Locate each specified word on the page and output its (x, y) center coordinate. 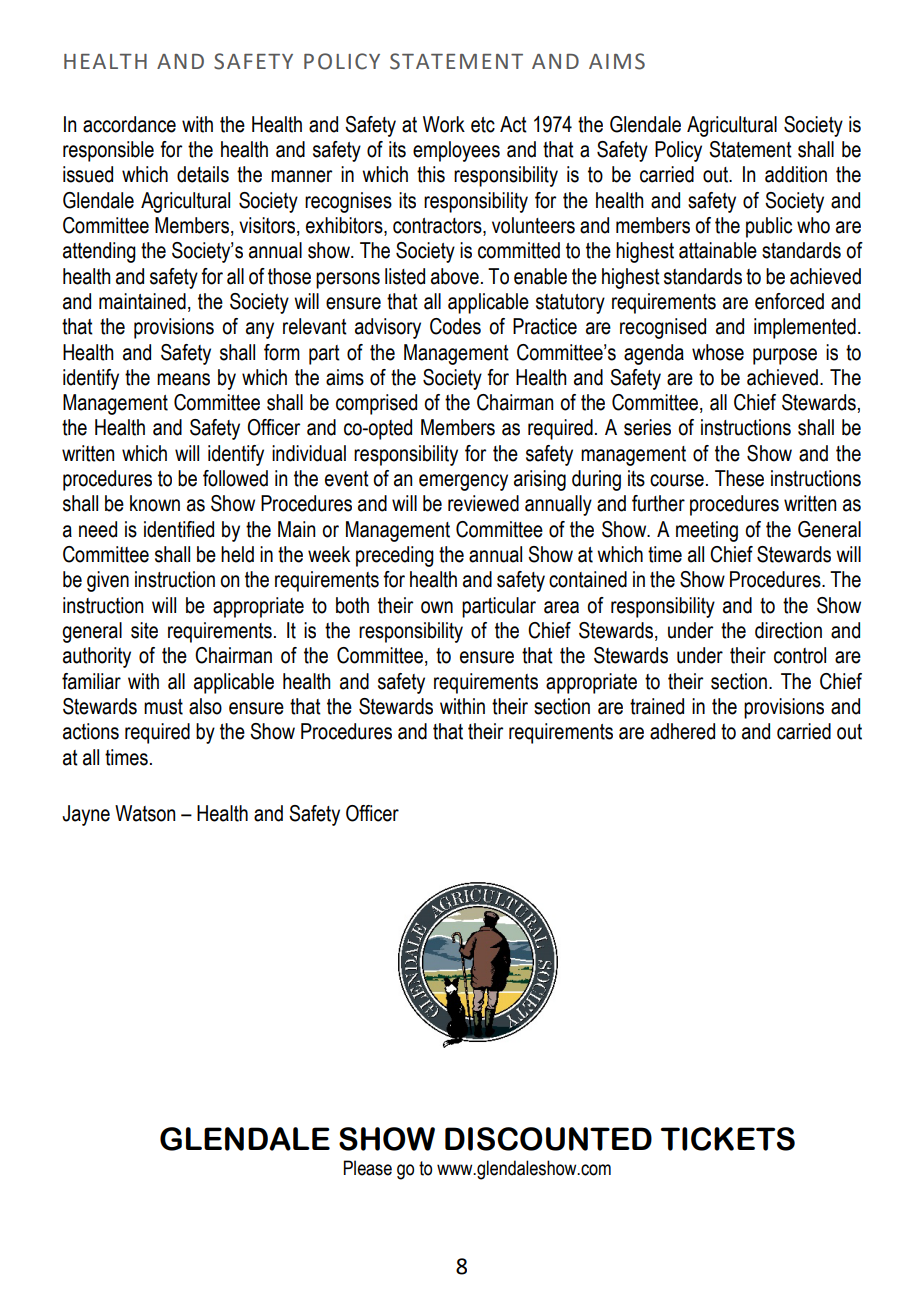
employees (456, 151)
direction (788, 630)
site (144, 630)
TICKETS (728, 1139)
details (203, 174)
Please (368, 1168)
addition (796, 174)
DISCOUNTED (548, 1139)
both (352, 605)
